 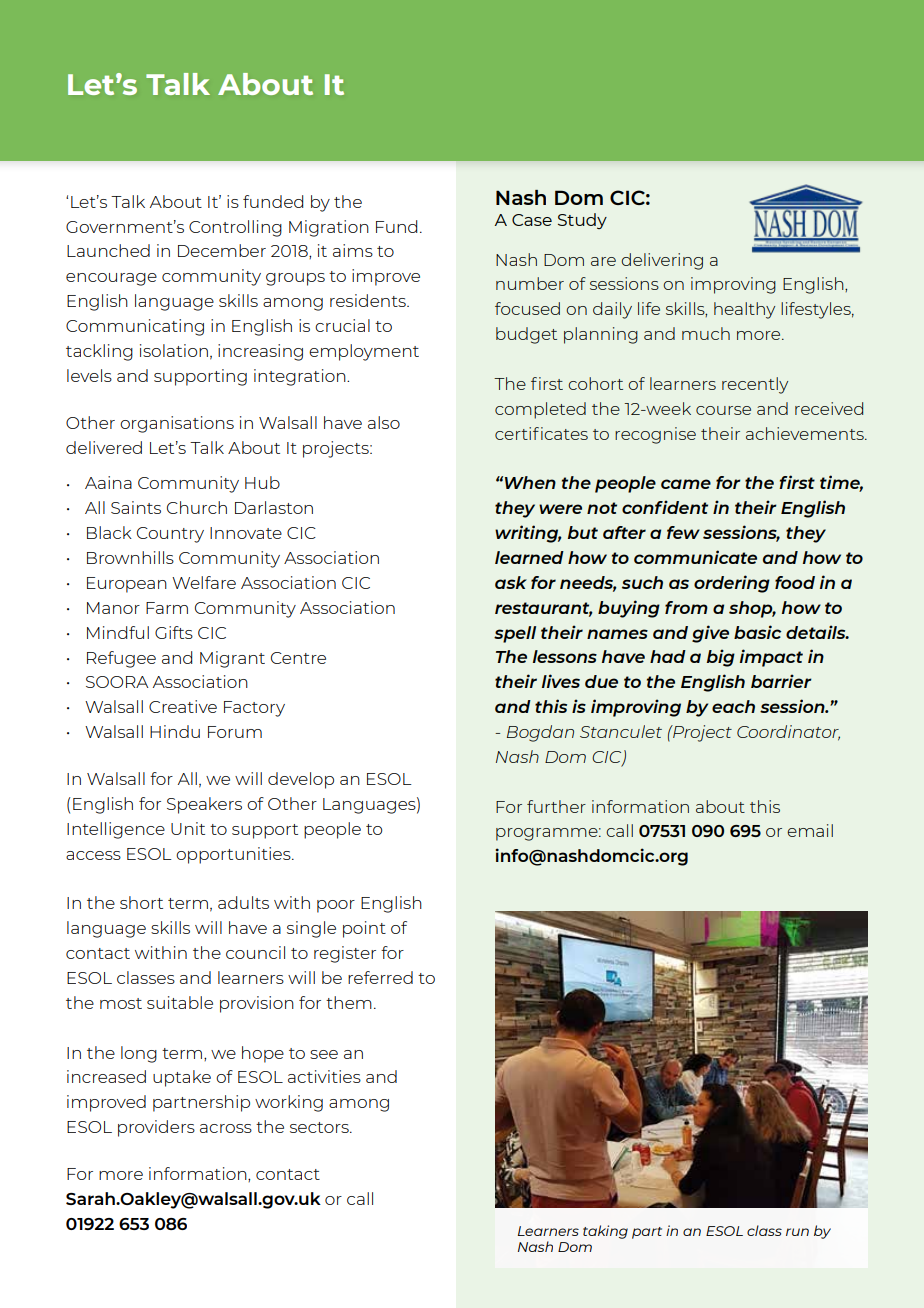 What do you see at coordinates (556, 806) in the page?
I see `further` at bounding box center [556, 806].
